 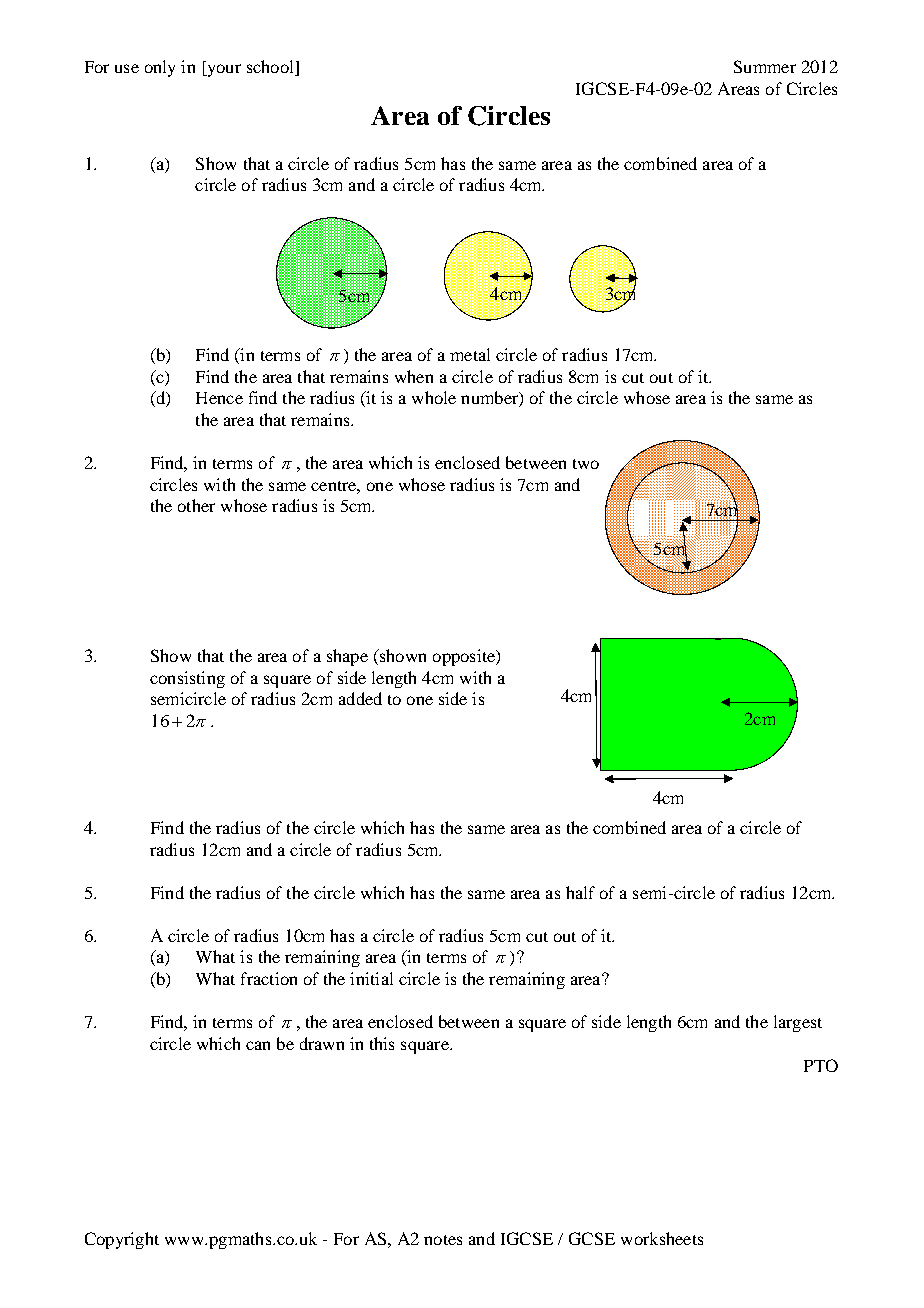 What do you see at coordinates (443, 1240) in the screenshot?
I see `notes` at bounding box center [443, 1240].
